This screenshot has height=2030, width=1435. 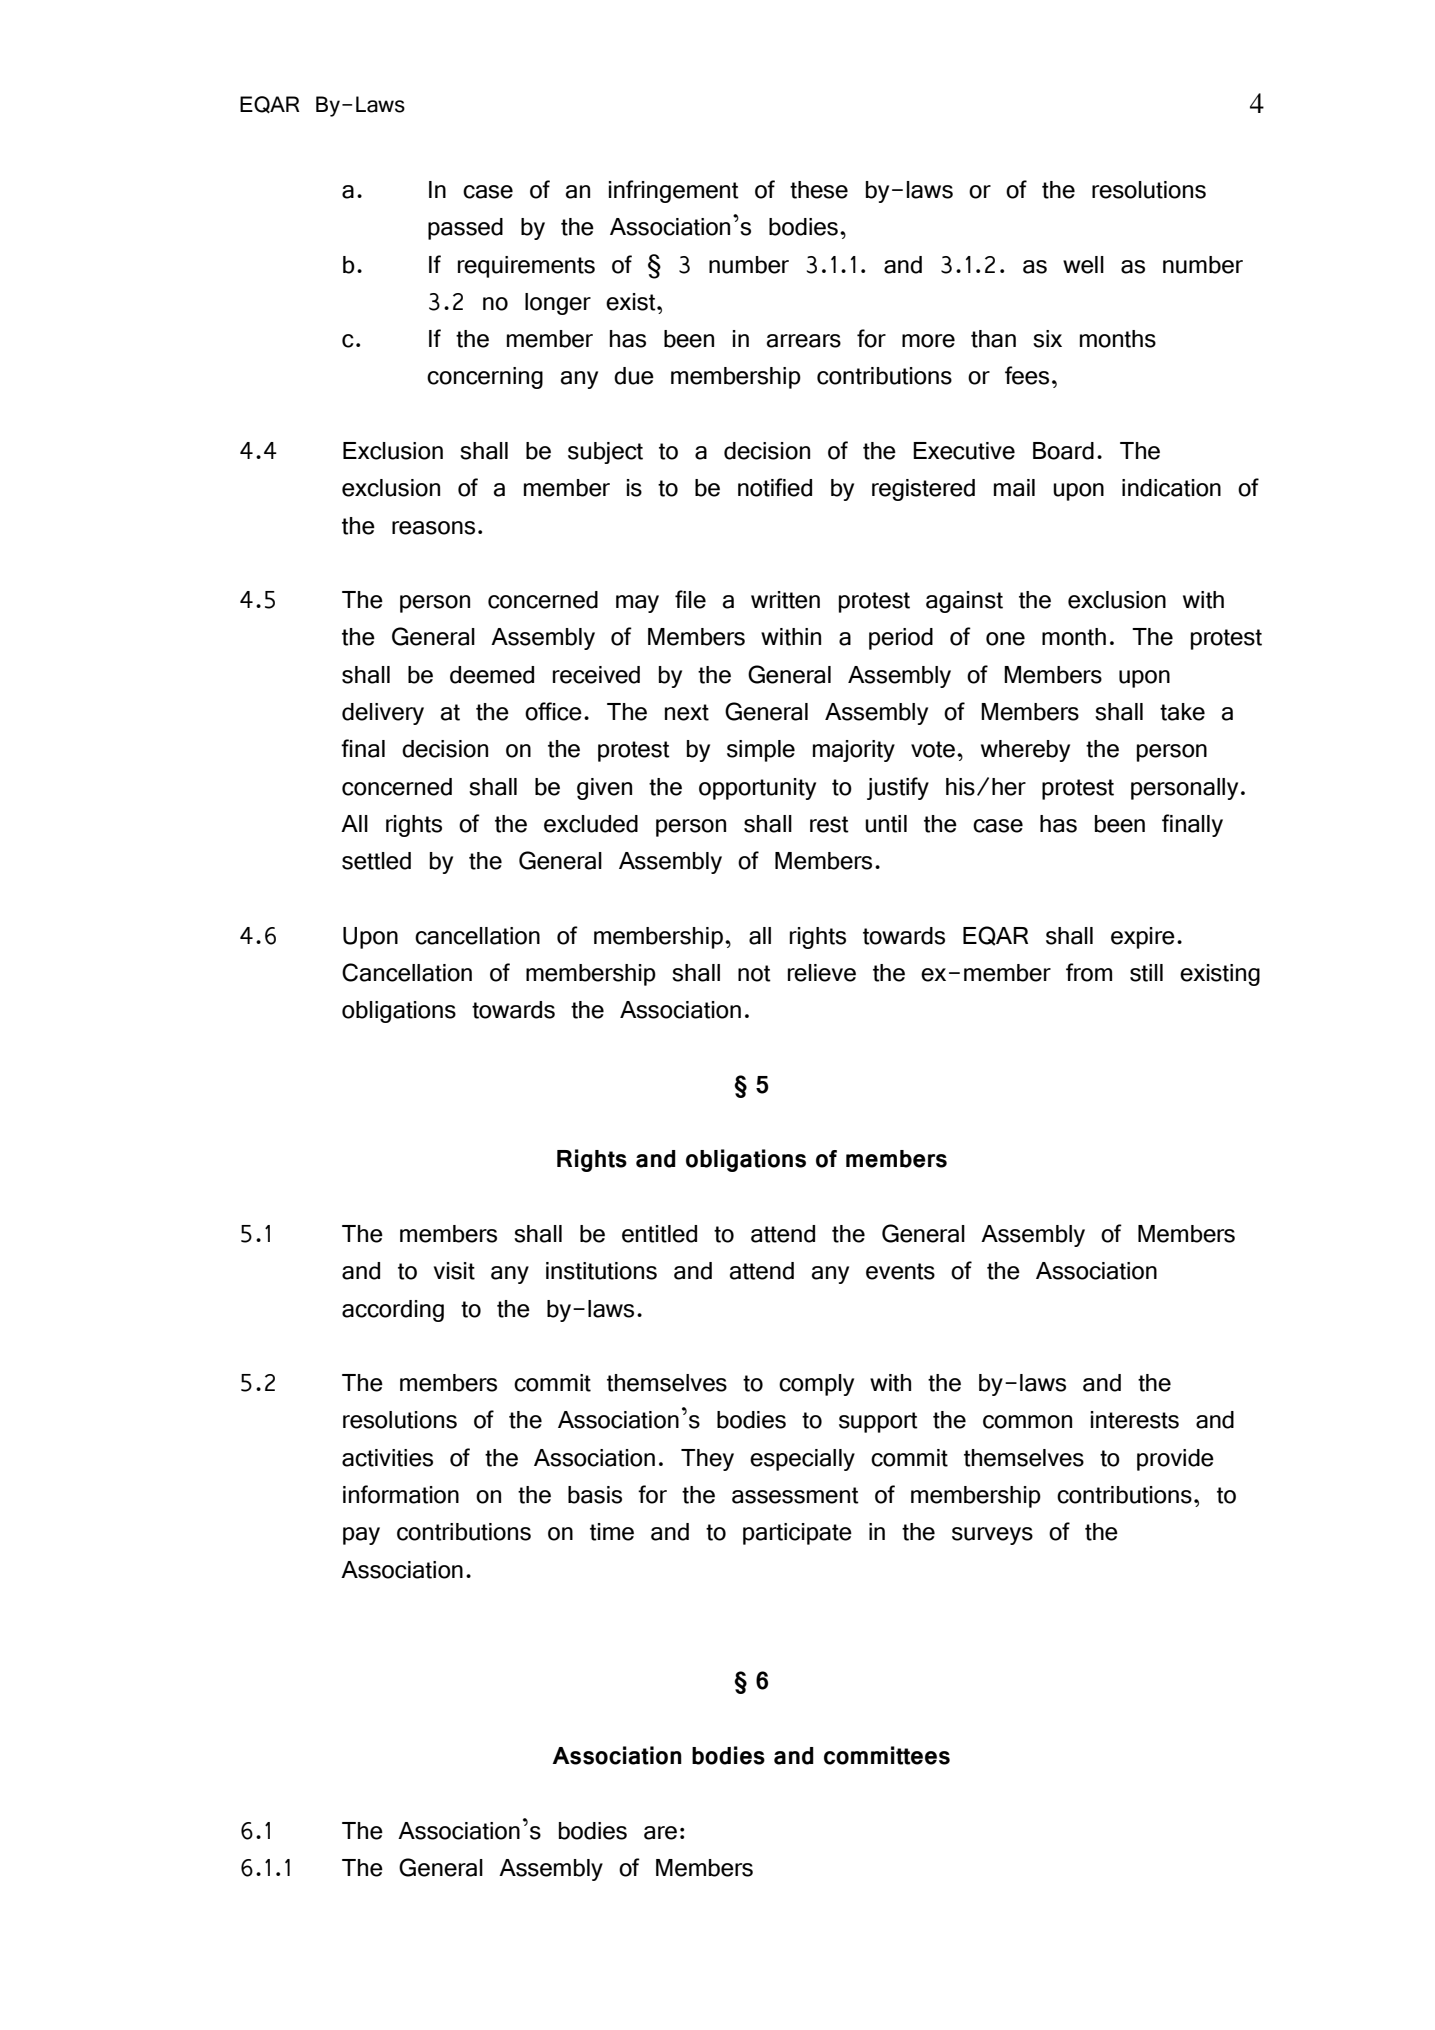 What do you see at coordinates (819, 190) in the screenshot?
I see `these` at bounding box center [819, 190].
